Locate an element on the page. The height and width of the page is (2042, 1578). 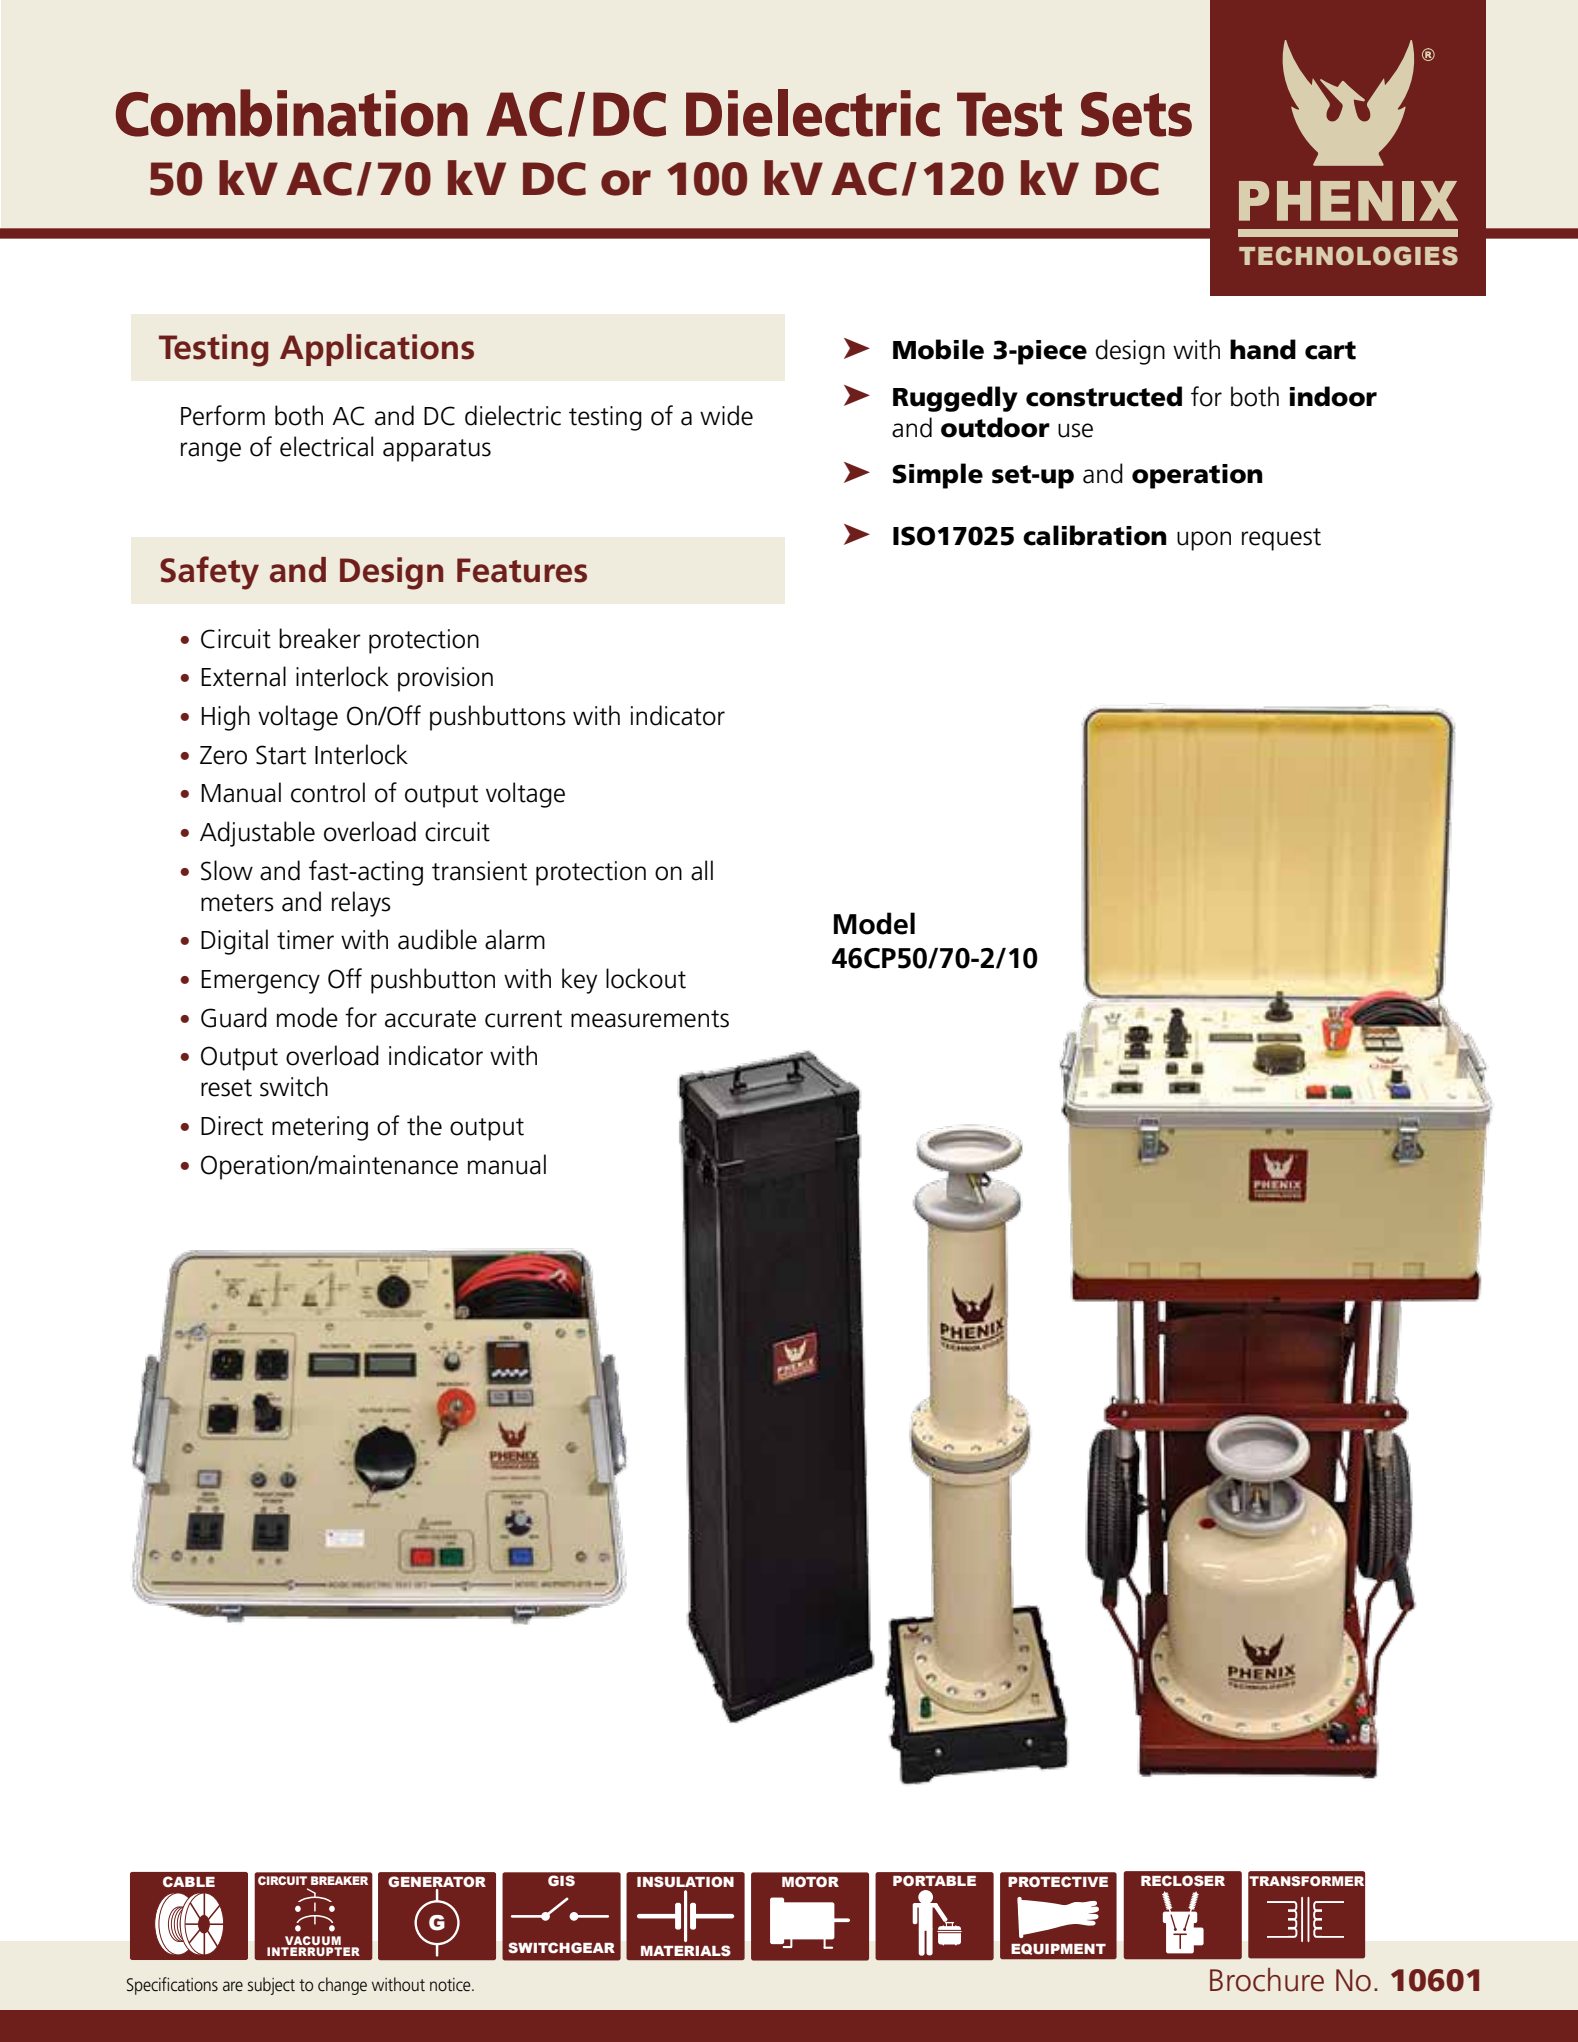
MOTOR is located at coordinates (810, 1881).
